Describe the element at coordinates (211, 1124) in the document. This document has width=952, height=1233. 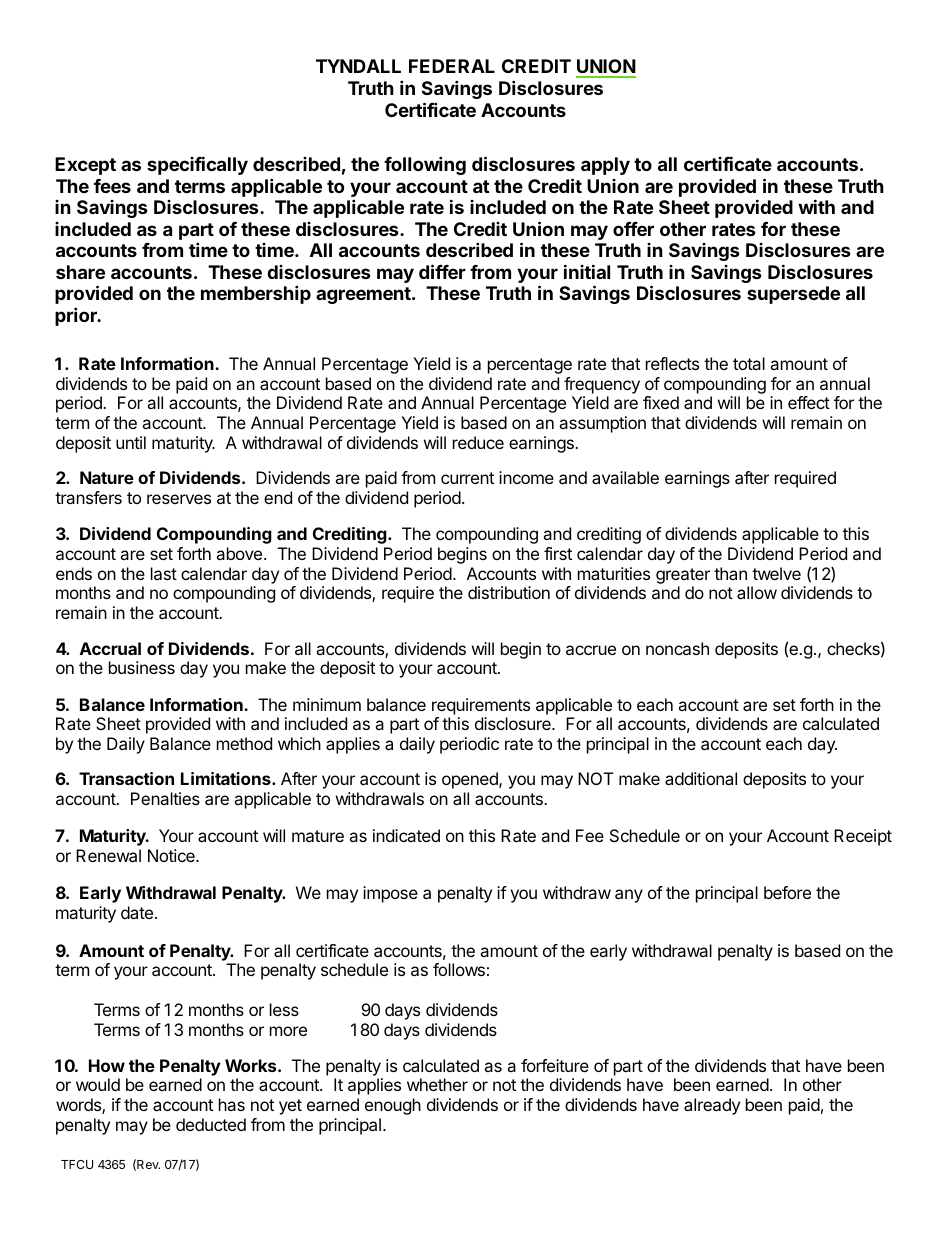
I see `deducted` at that location.
